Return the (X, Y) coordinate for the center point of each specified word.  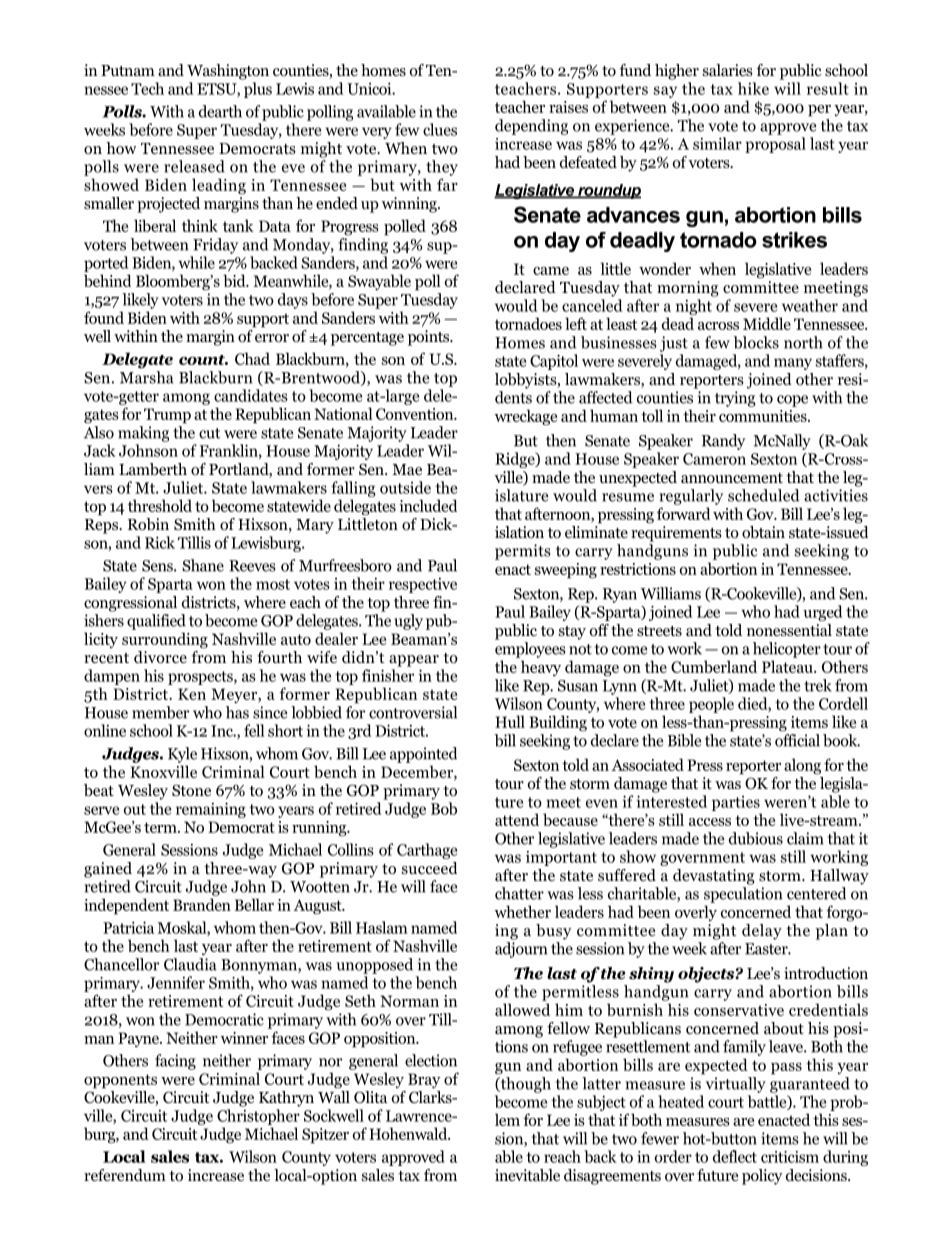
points (430, 338)
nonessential (789, 630)
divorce (160, 657)
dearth (220, 111)
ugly (408, 622)
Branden (202, 904)
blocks (756, 342)
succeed (429, 868)
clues (440, 129)
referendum (125, 1175)
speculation (743, 895)
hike (753, 88)
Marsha (147, 377)
